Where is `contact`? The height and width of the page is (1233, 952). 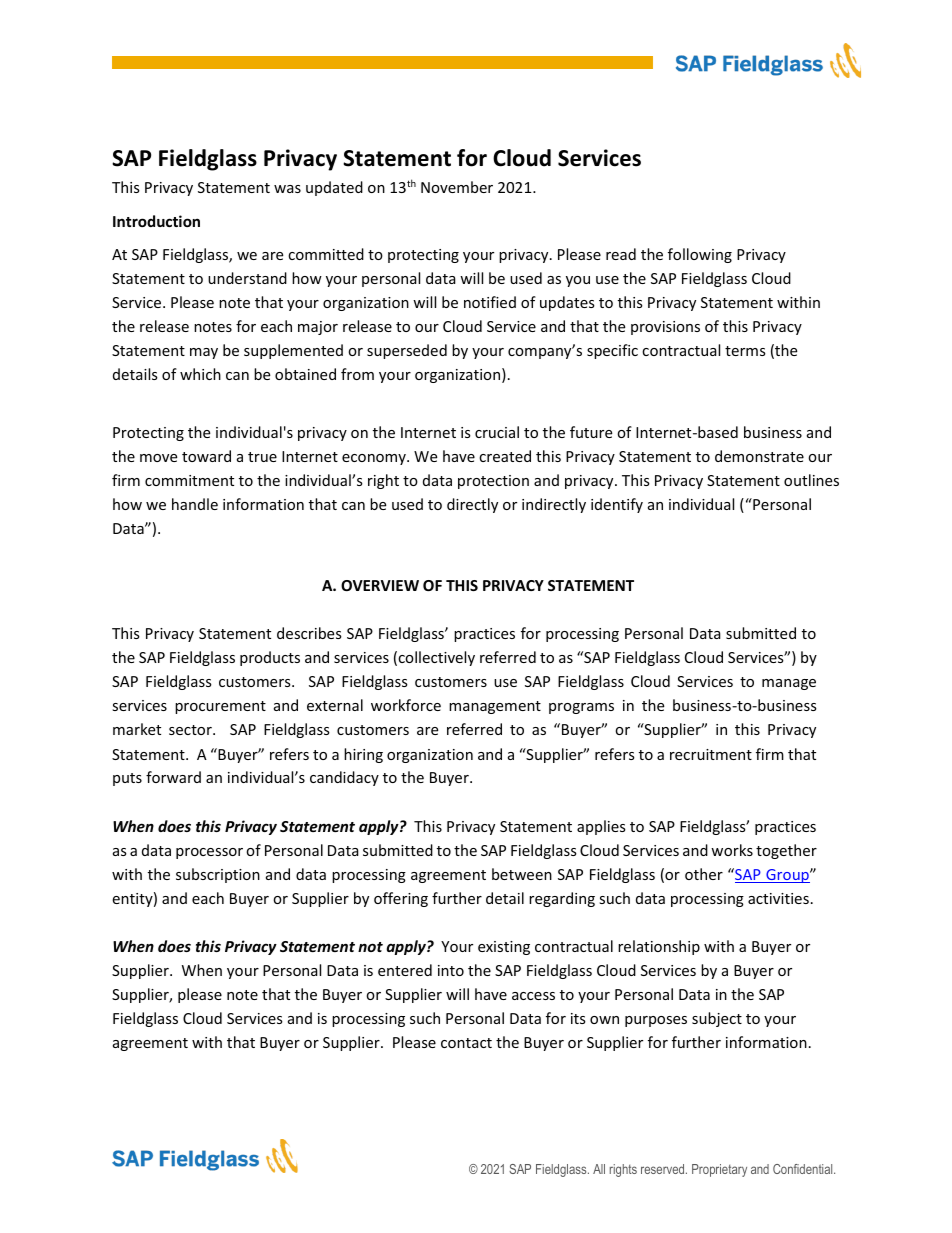 contact is located at coordinates (466, 1043).
